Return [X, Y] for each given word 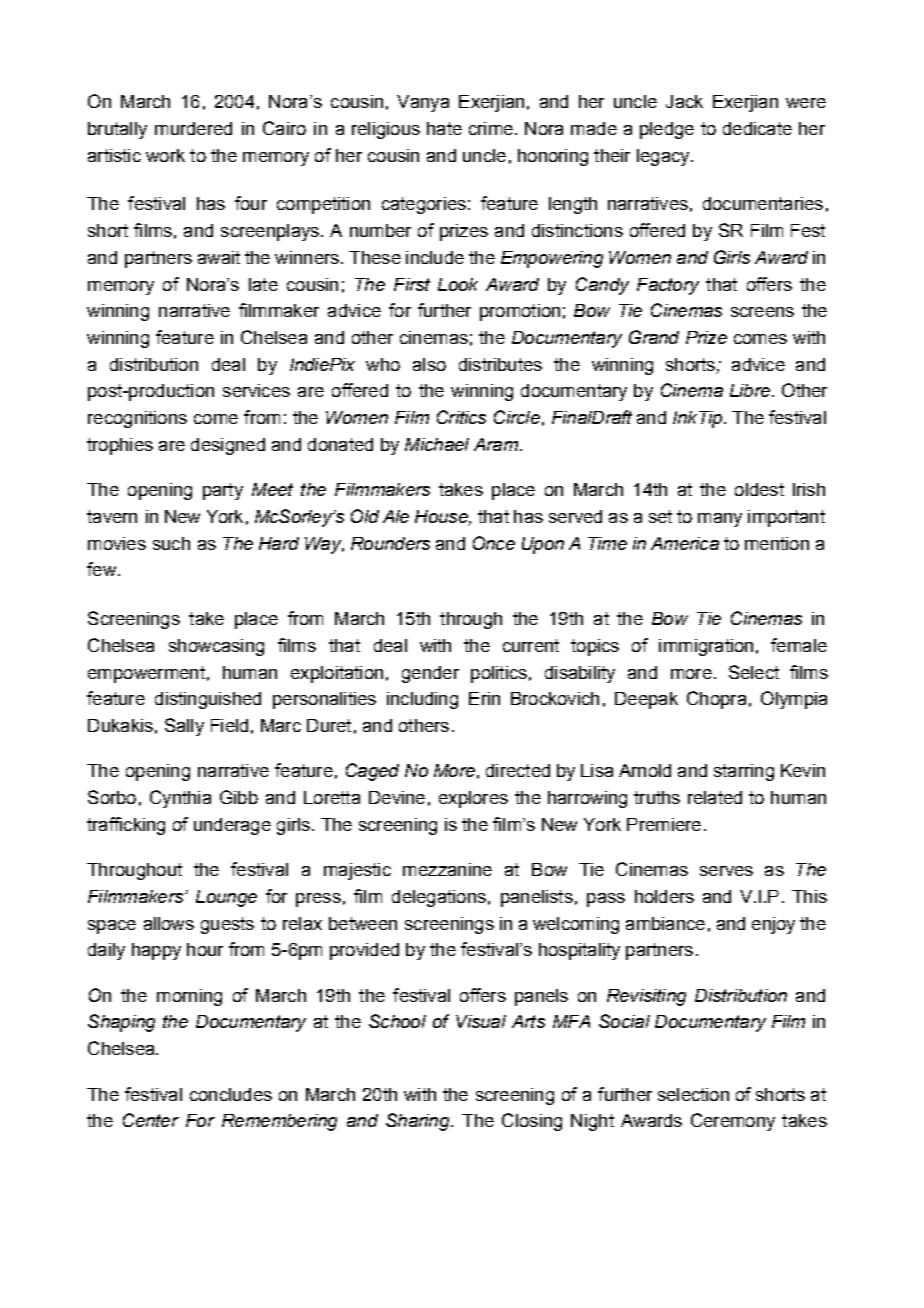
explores [473, 799]
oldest [759, 489]
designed [228, 446]
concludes [231, 1094]
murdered [193, 128]
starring [744, 772]
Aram [496, 444]
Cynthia [180, 799]
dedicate [757, 128]
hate [444, 128]
